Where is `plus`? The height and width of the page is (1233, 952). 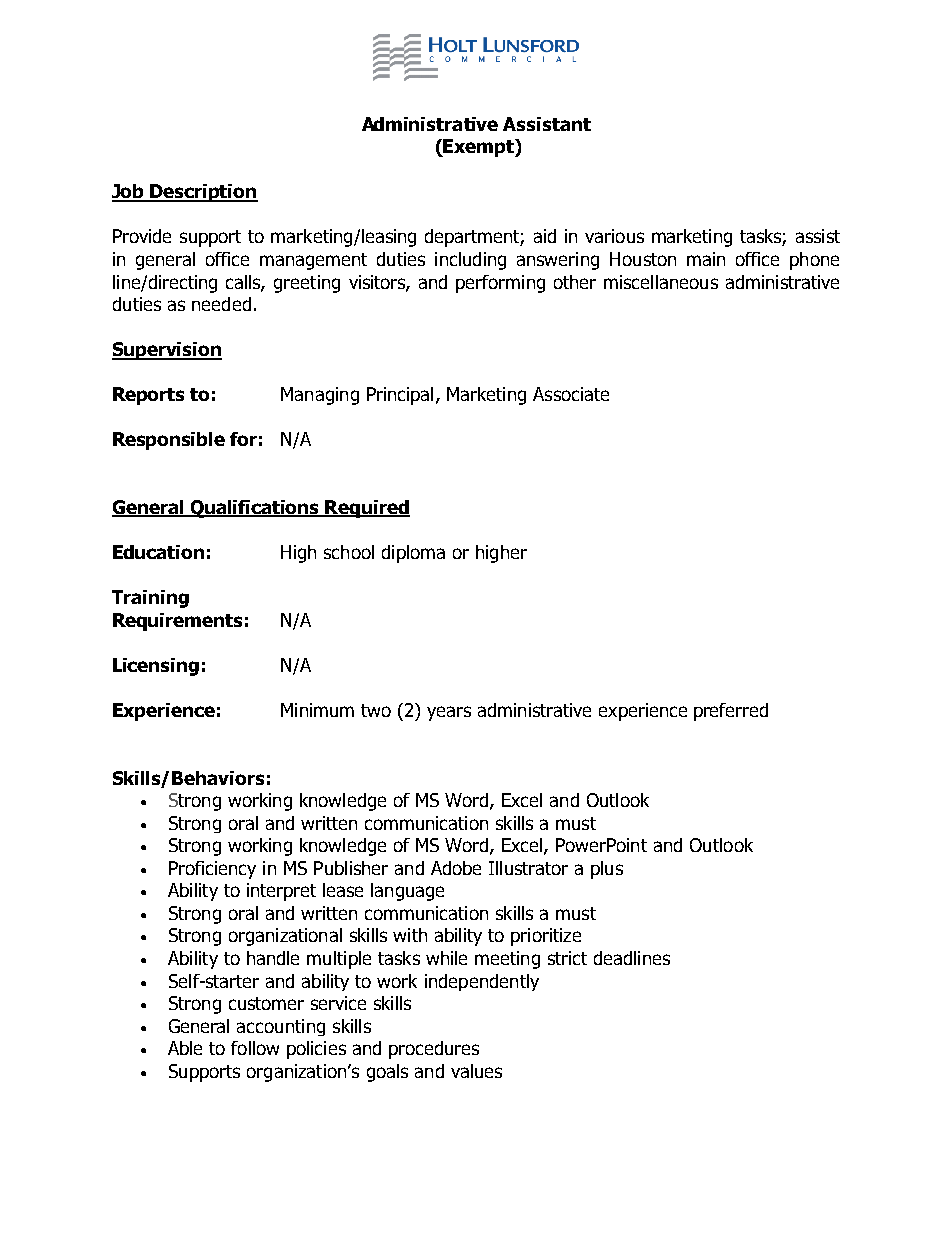
plus is located at coordinates (607, 870).
